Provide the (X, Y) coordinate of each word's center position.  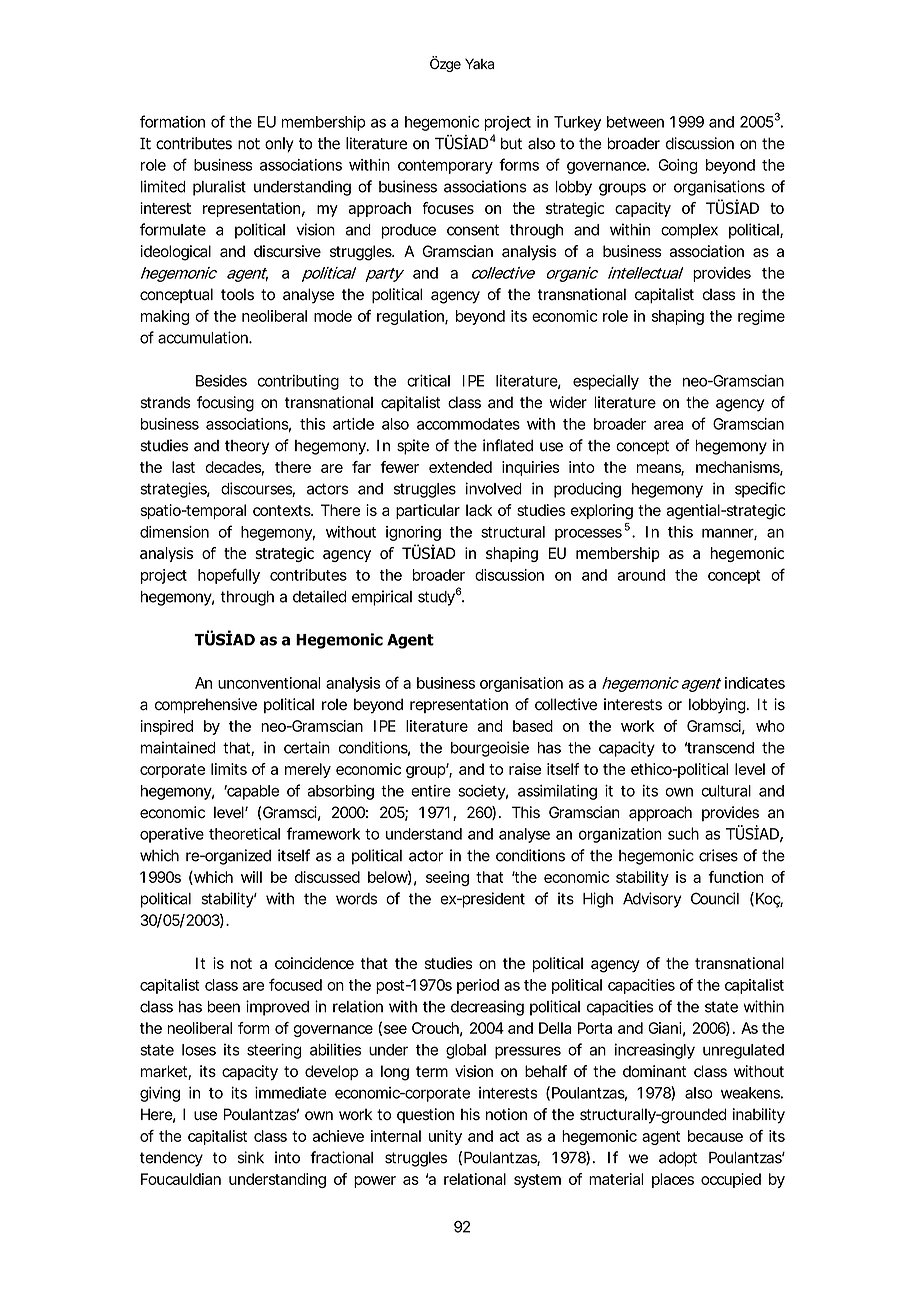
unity (445, 1137)
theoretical (244, 834)
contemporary (445, 167)
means (659, 469)
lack (479, 510)
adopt (678, 1159)
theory (247, 447)
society (482, 792)
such (683, 833)
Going (677, 166)
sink (251, 1157)
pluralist (219, 188)
